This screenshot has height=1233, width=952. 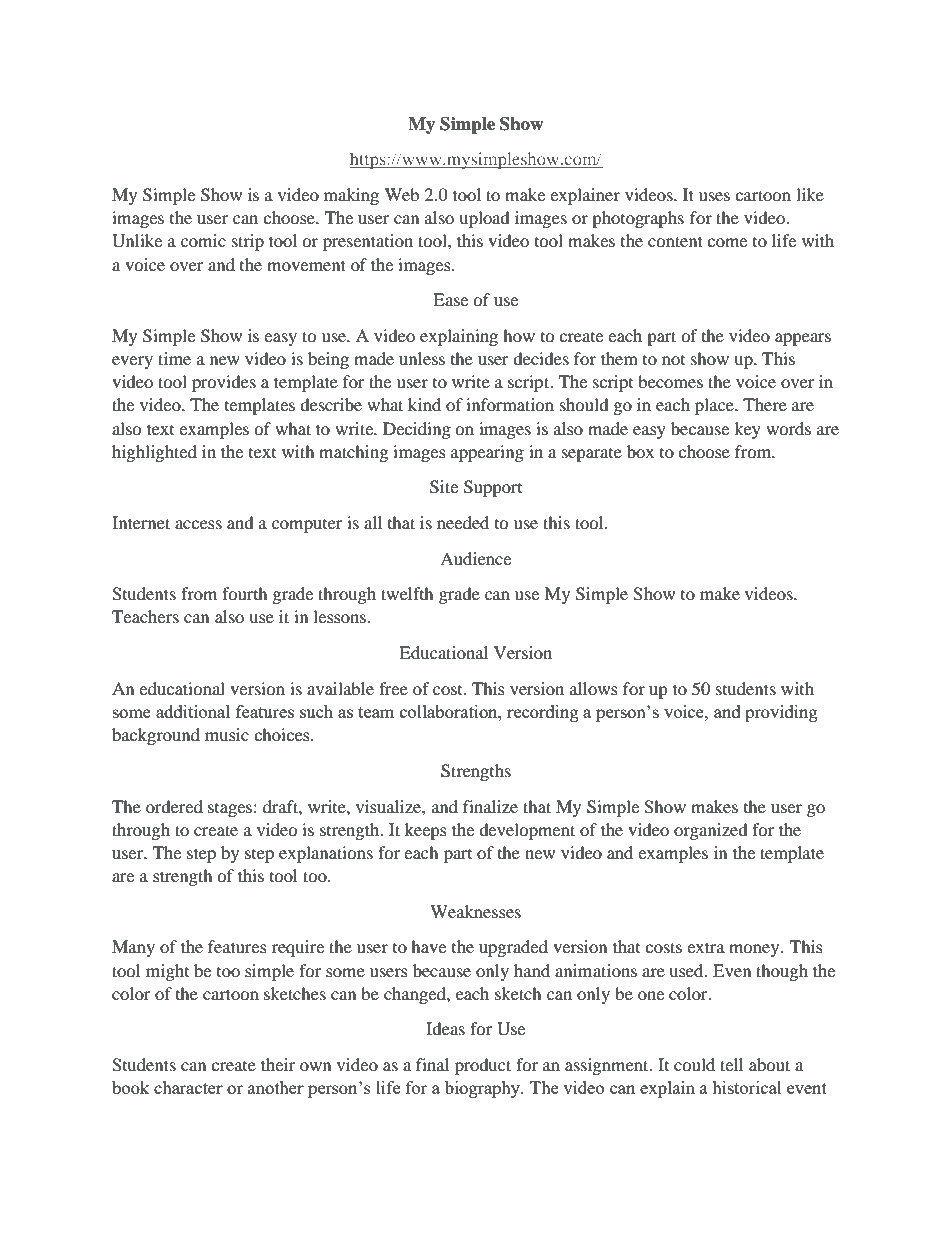 I want to click on needed, so click(x=463, y=522).
